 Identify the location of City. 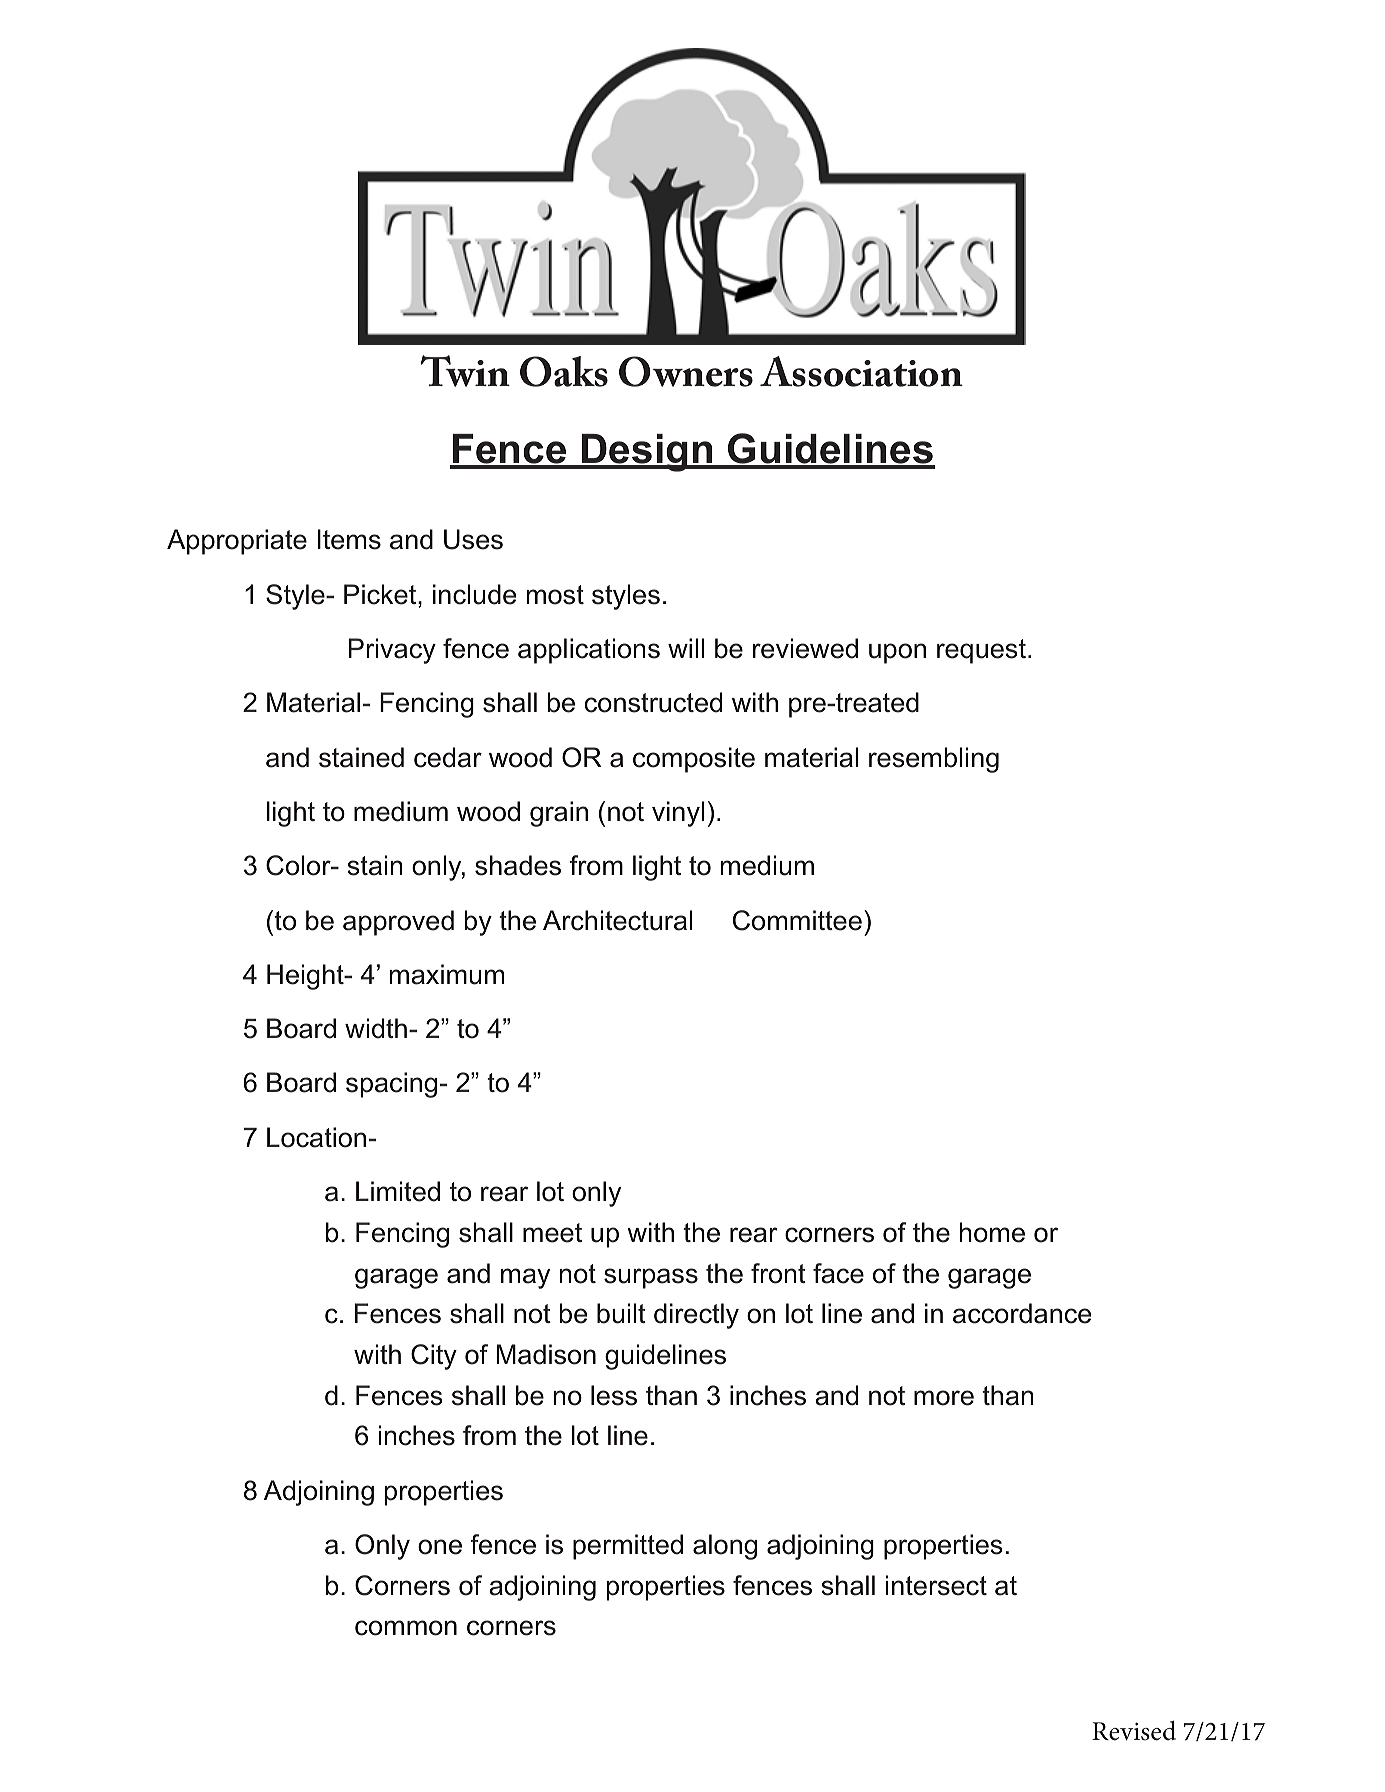
(434, 1357).
